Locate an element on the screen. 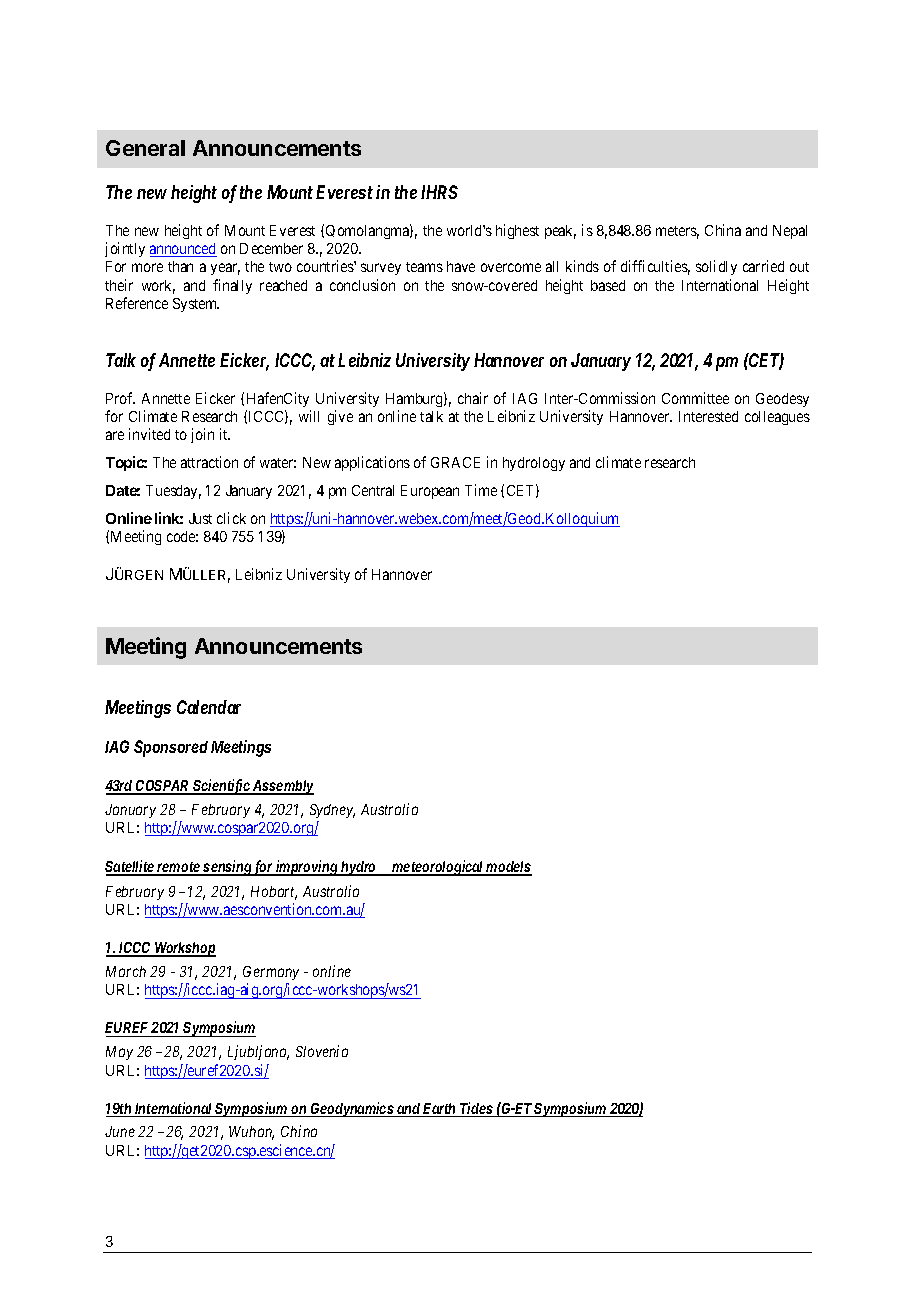 The image size is (924, 1308). General is located at coordinates (145, 148).
